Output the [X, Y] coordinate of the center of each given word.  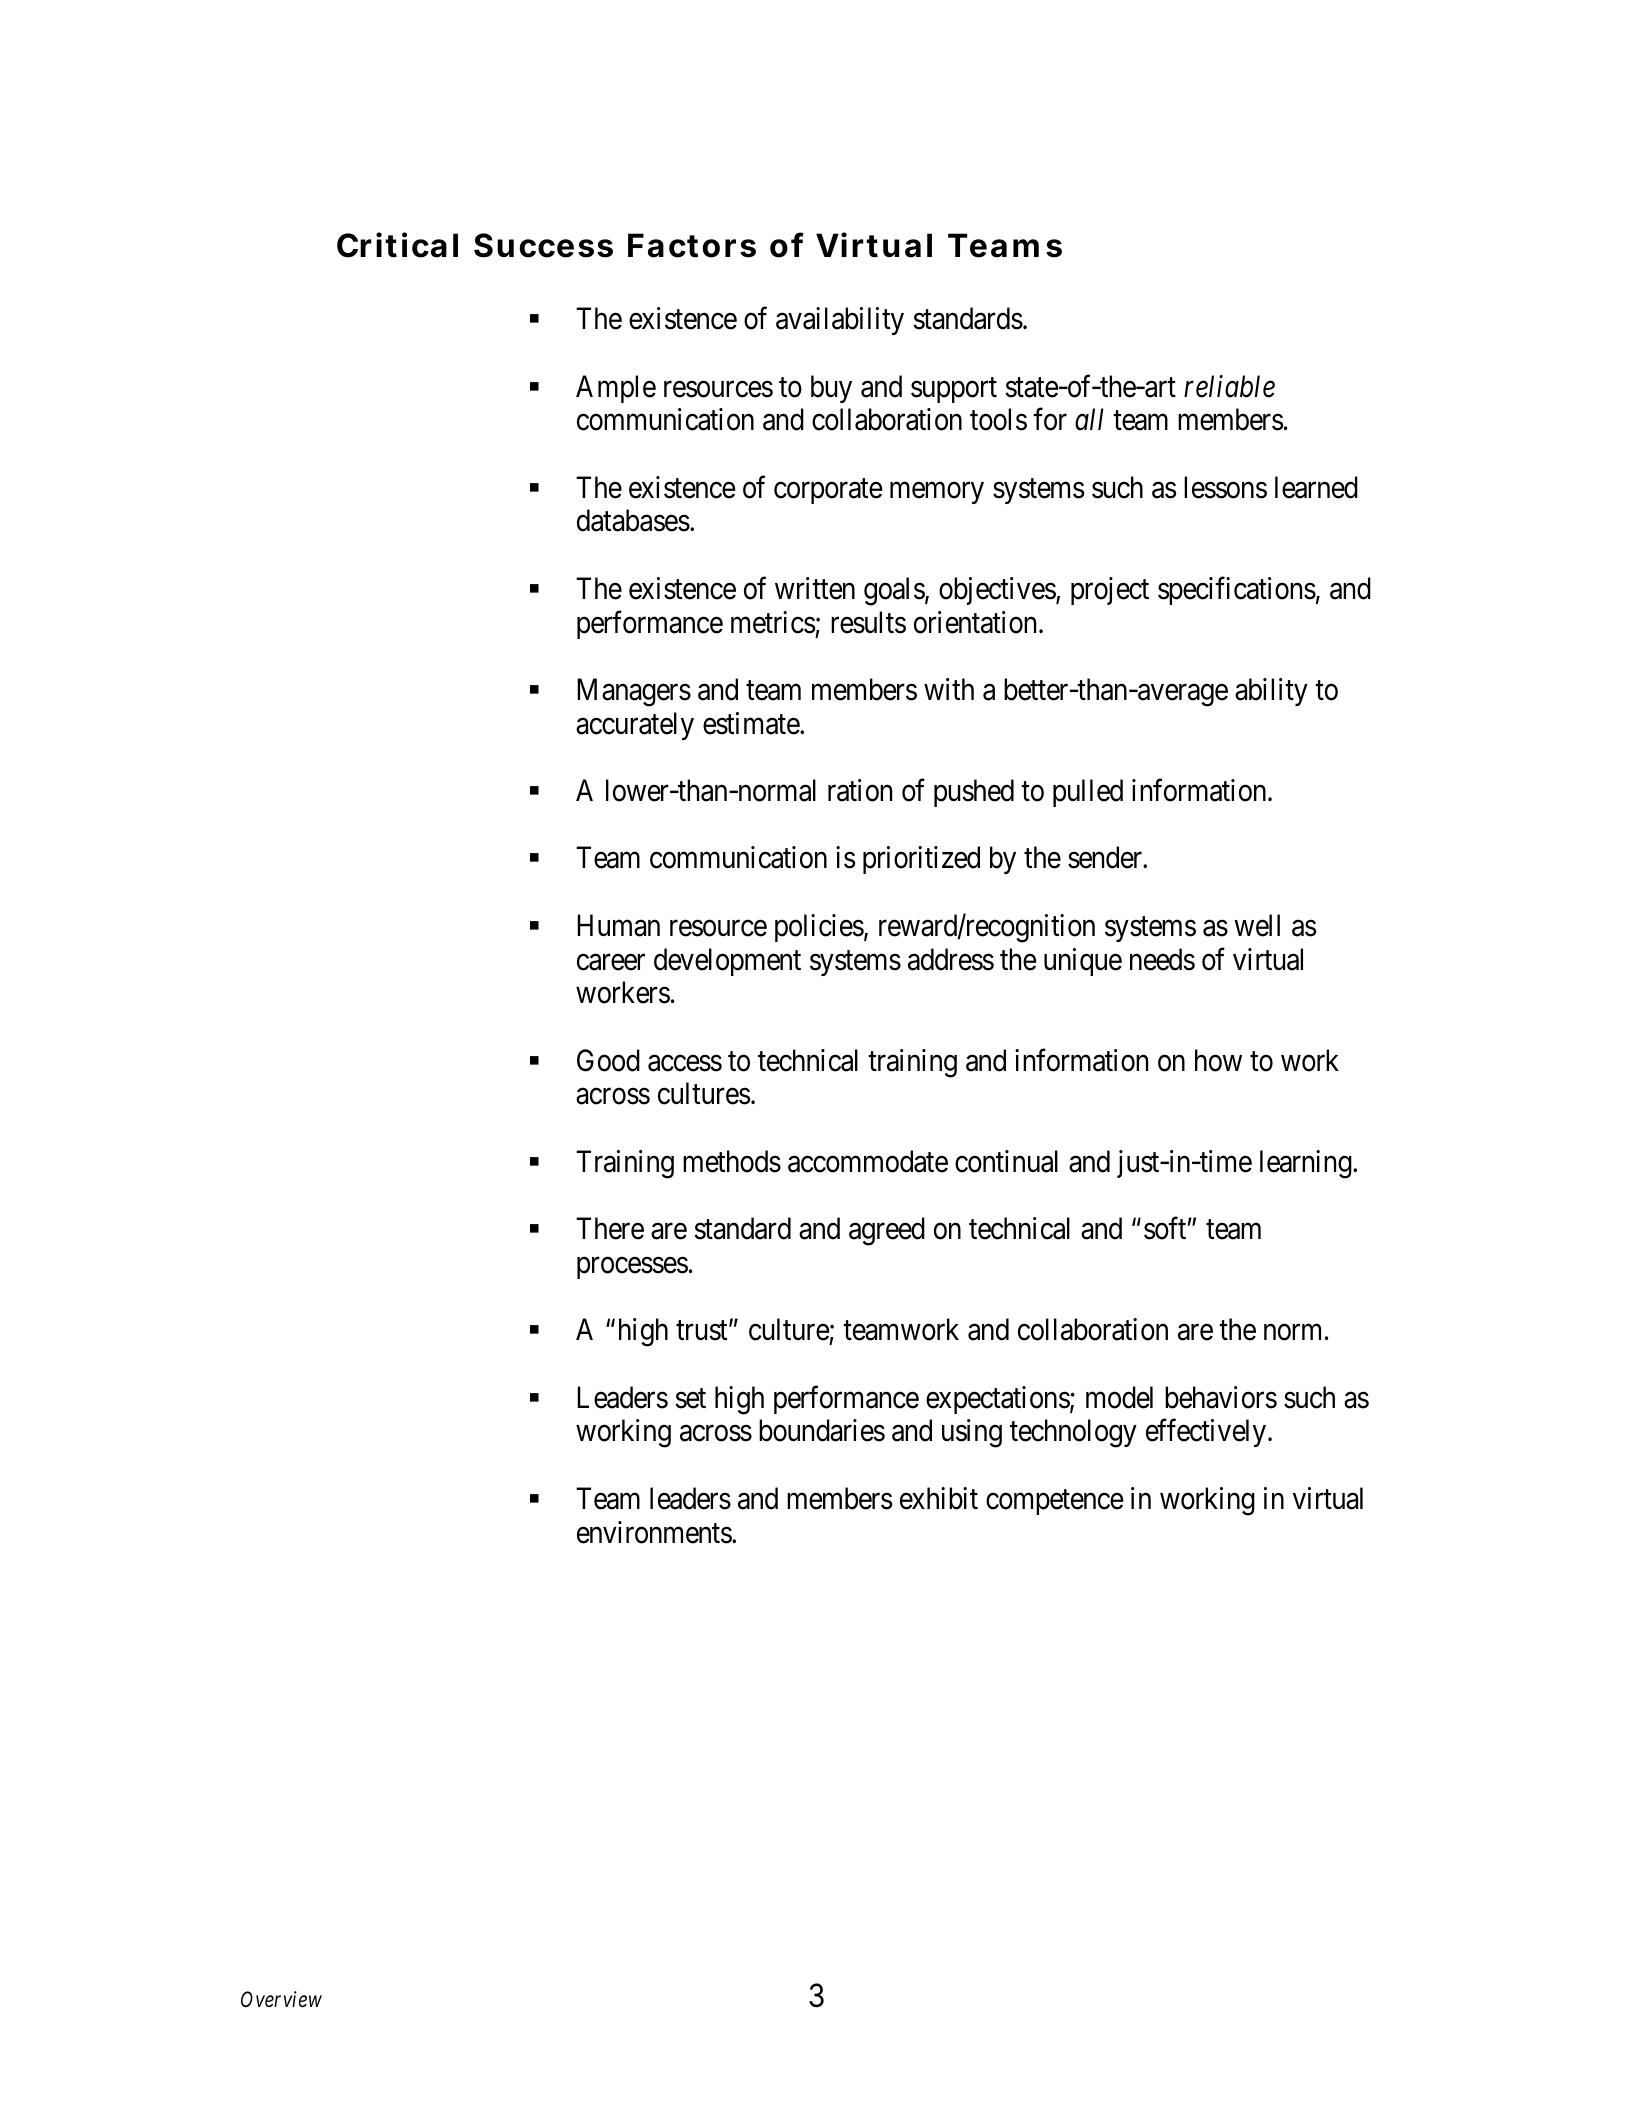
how [1218, 1060]
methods [732, 1161]
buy [831, 389]
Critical [397, 245]
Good [608, 1060]
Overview [281, 1999]
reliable [1229, 386]
